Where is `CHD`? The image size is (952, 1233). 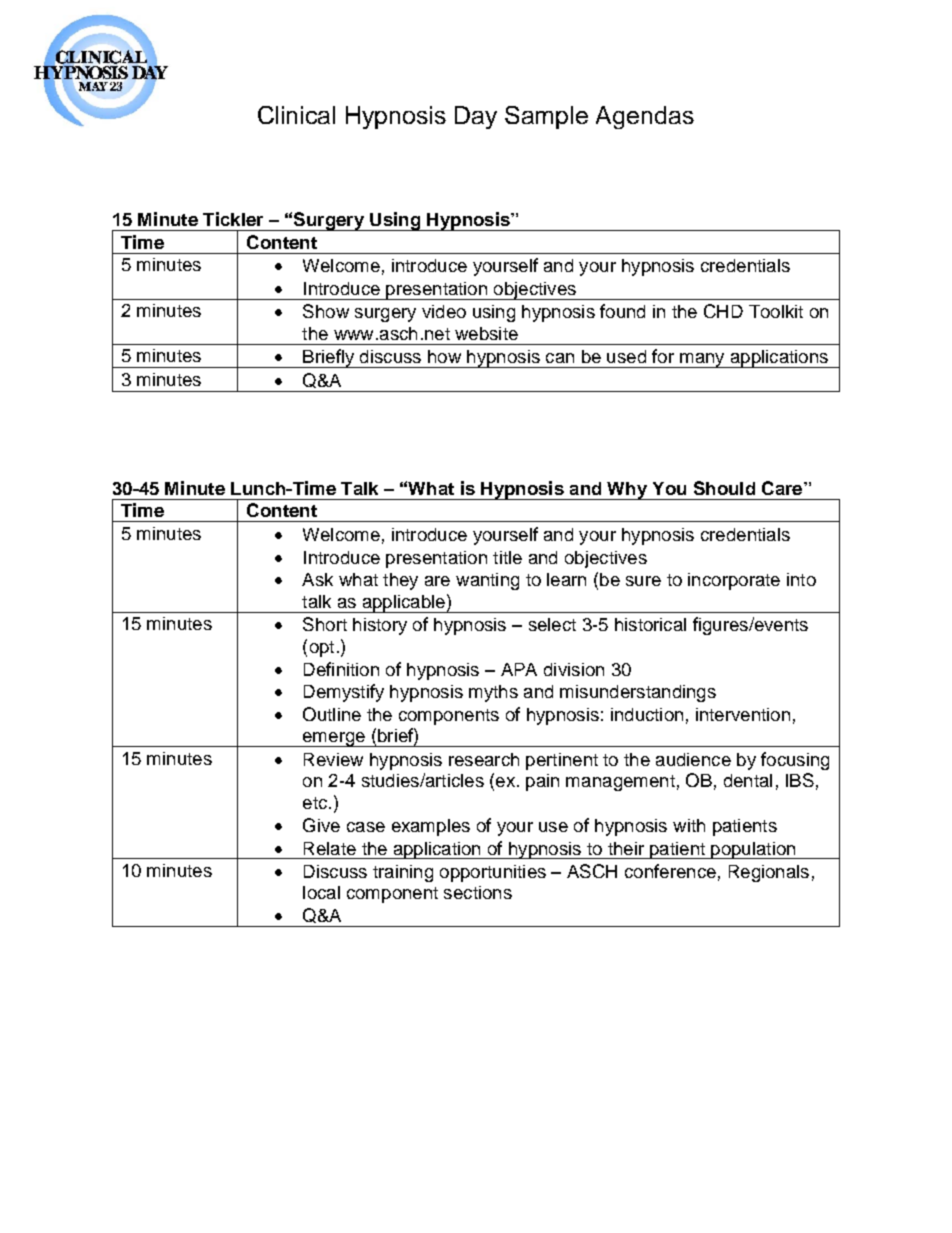
CHD is located at coordinates (723, 311).
